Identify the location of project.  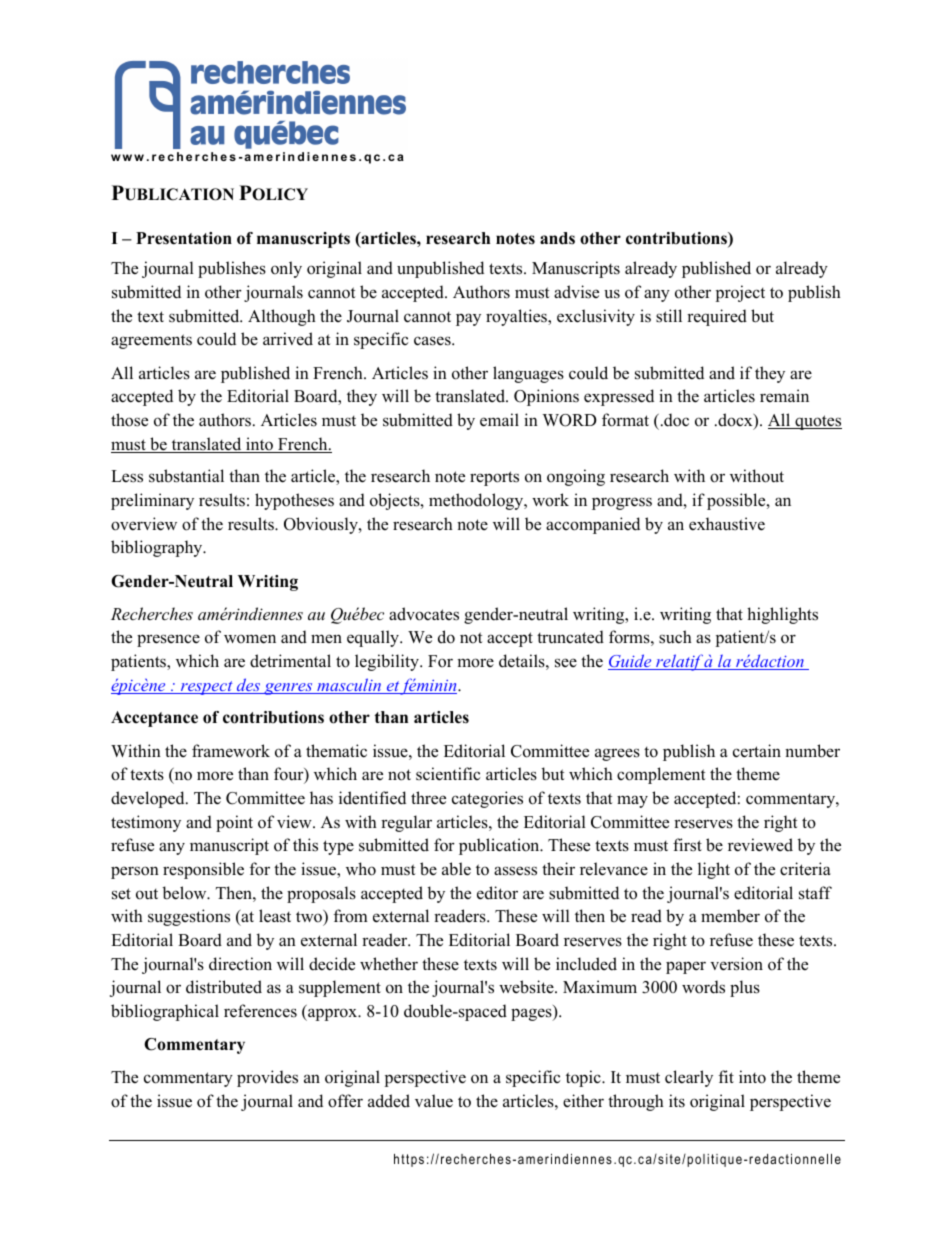
(740, 293).
